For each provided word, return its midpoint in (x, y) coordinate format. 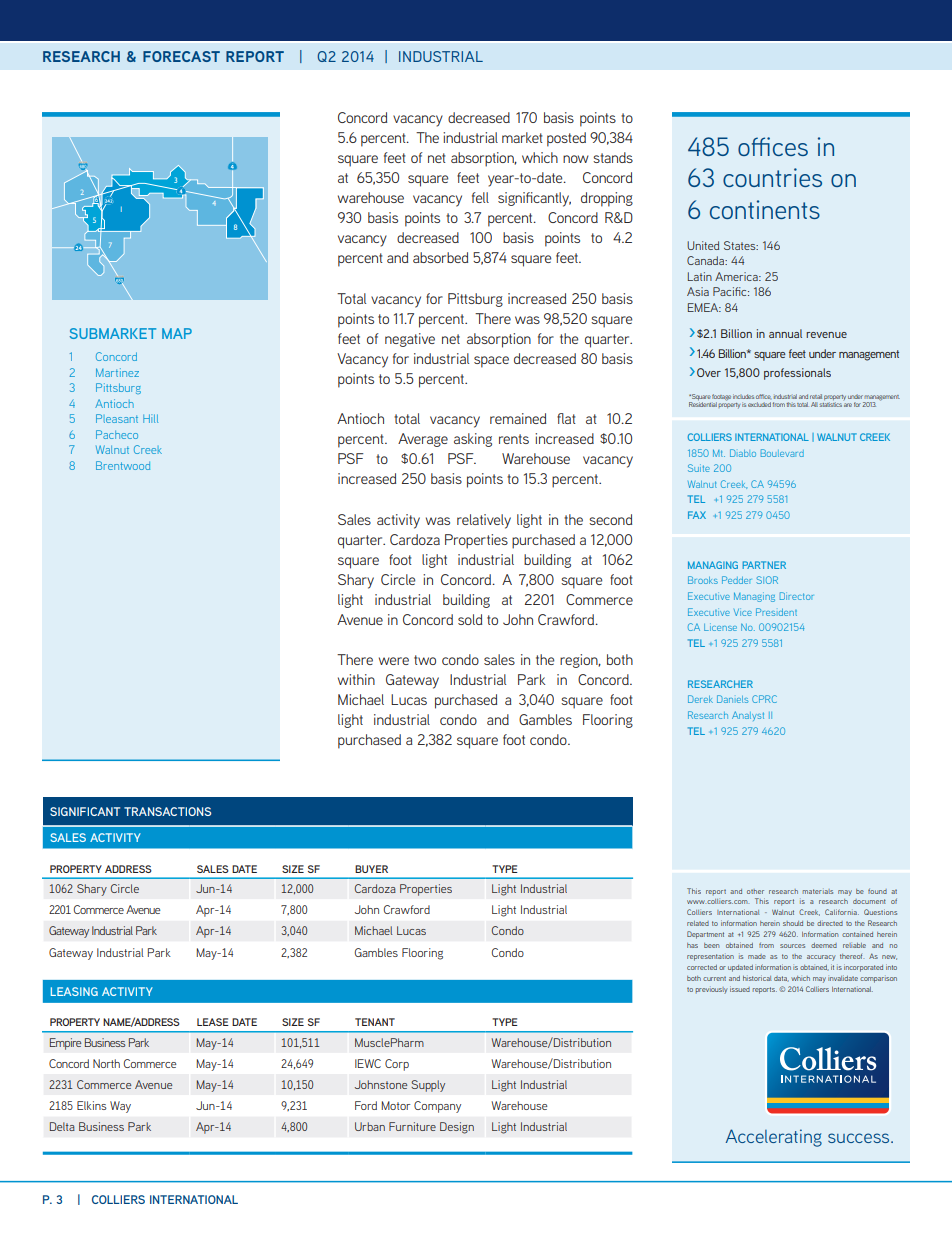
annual (785, 333)
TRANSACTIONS (167, 811)
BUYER (371, 869)
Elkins (92, 1105)
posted (566, 139)
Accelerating (774, 1138)
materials (818, 891)
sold (470, 619)
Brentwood (123, 465)
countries (772, 177)
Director (796, 596)
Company (437, 1107)
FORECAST (181, 56)
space (491, 362)
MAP (177, 333)
